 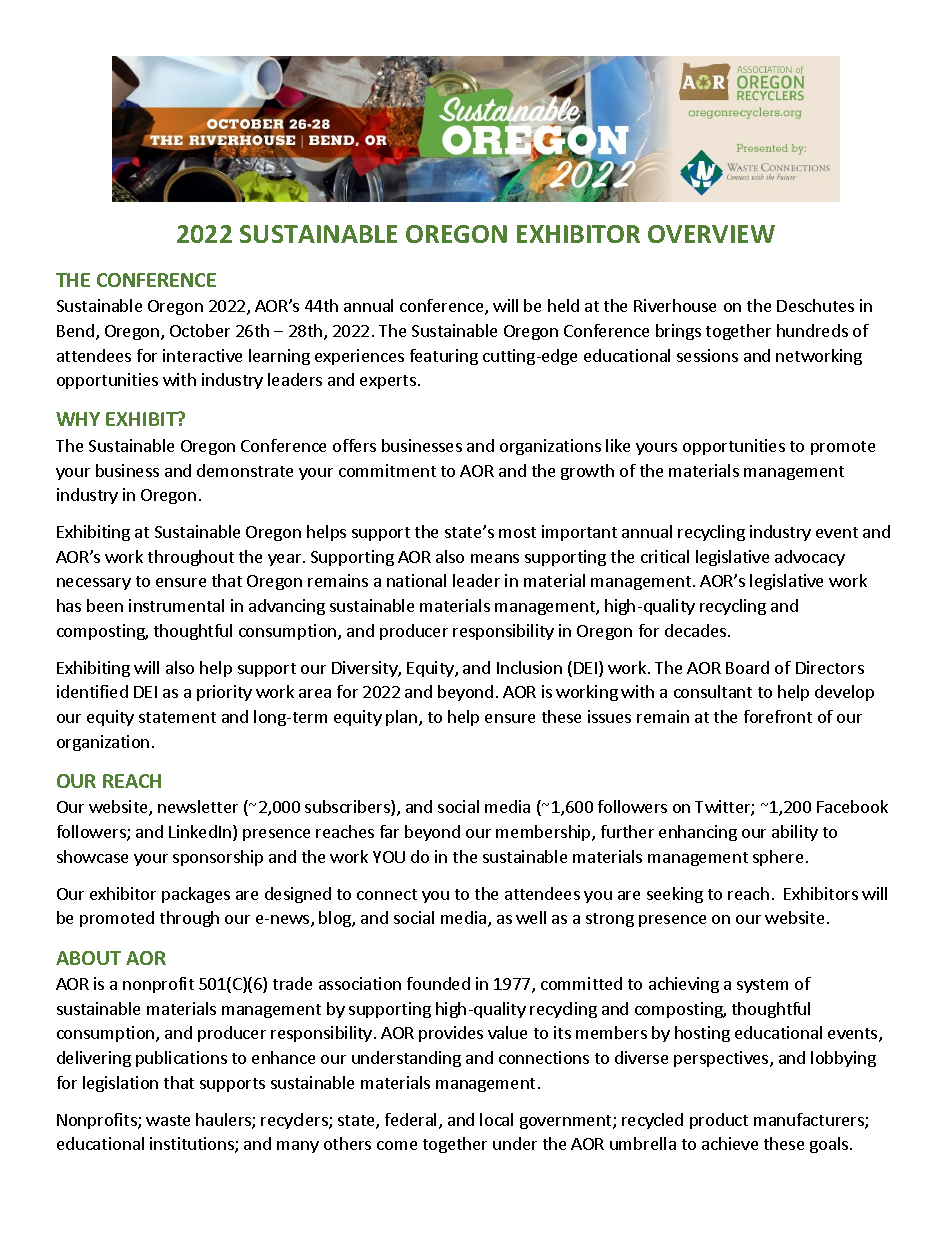 I want to click on waste, so click(x=168, y=1120).
